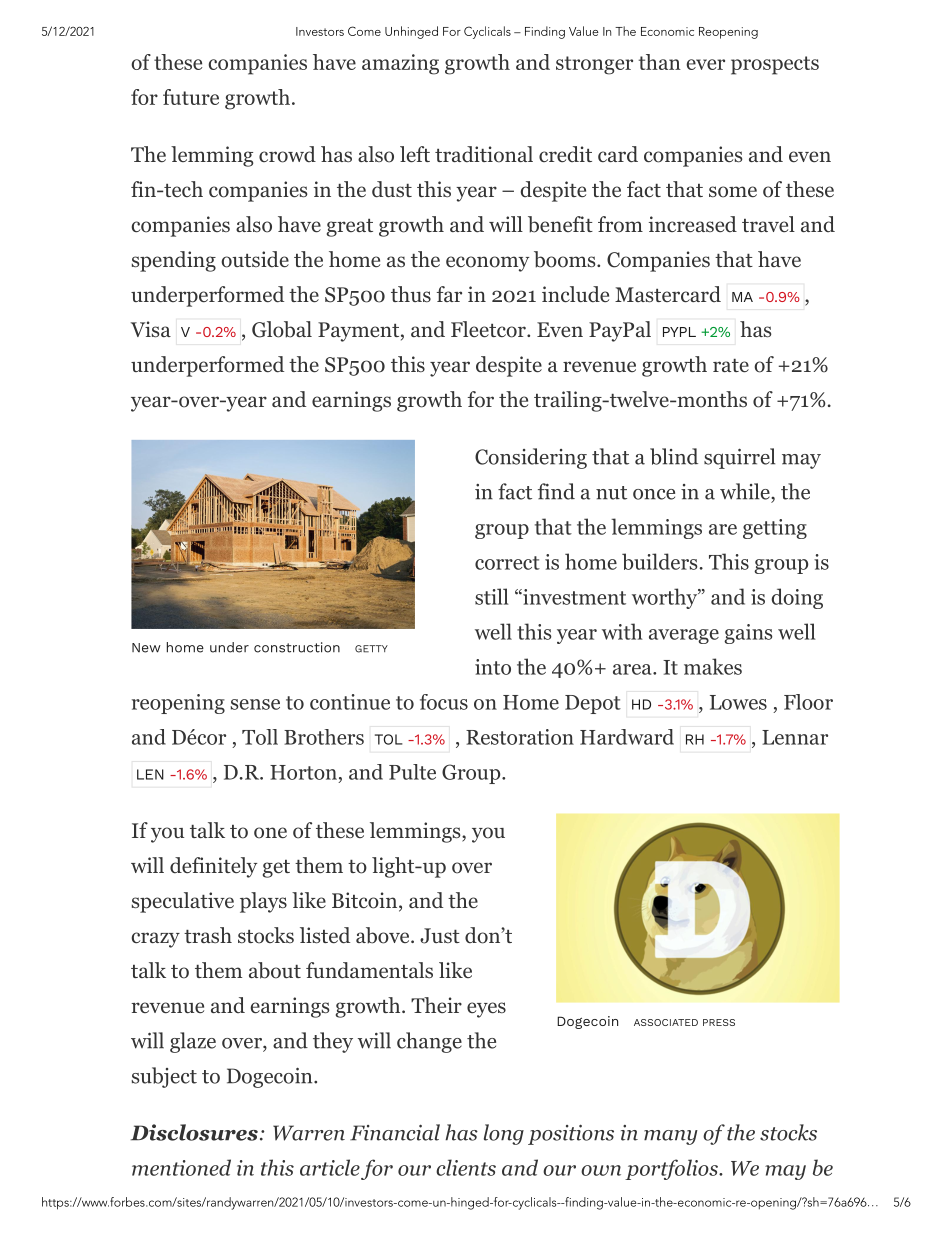 The image size is (952, 1233). Describe the element at coordinates (738, 702) in the screenshot. I see `Lowes` at that location.
